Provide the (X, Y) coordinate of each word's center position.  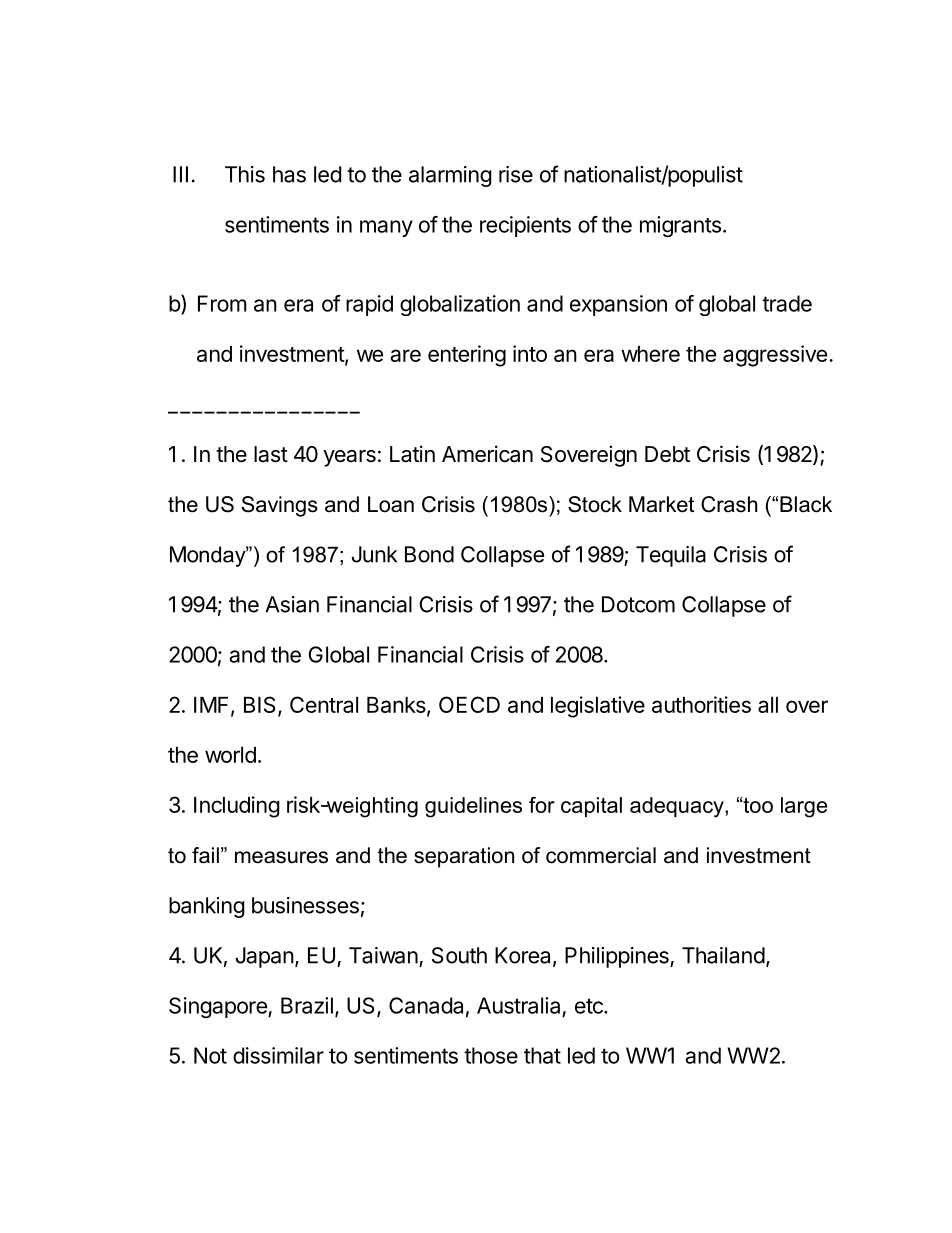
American (487, 454)
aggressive (775, 356)
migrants (680, 226)
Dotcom (638, 604)
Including (237, 807)
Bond (429, 554)
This (245, 174)
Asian (292, 604)
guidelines (473, 807)
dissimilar (278, 1055)
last (271, 454)
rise (516, 174)
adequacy (678, 807)
